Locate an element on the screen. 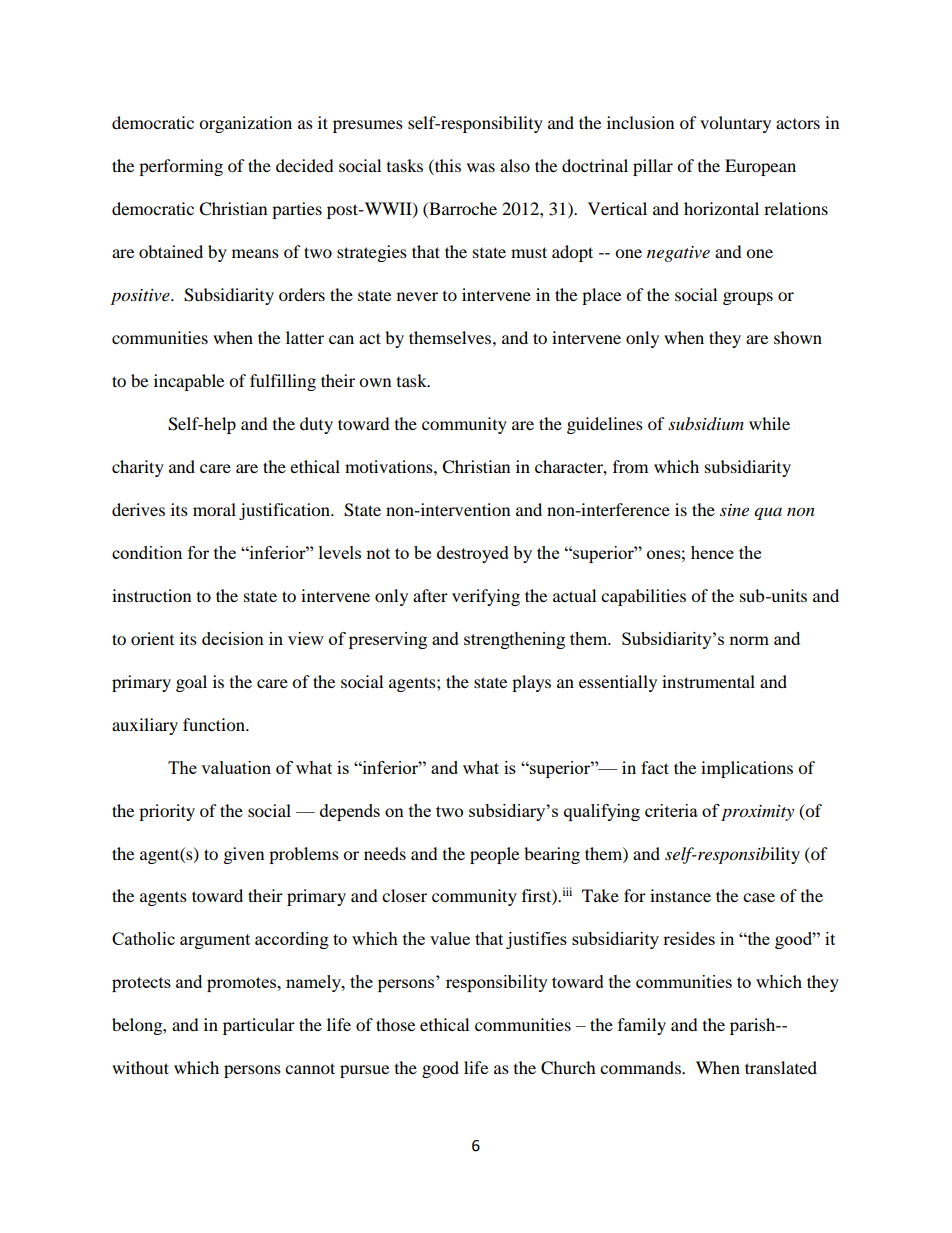  proximity is located at coordinates (757, 813).
